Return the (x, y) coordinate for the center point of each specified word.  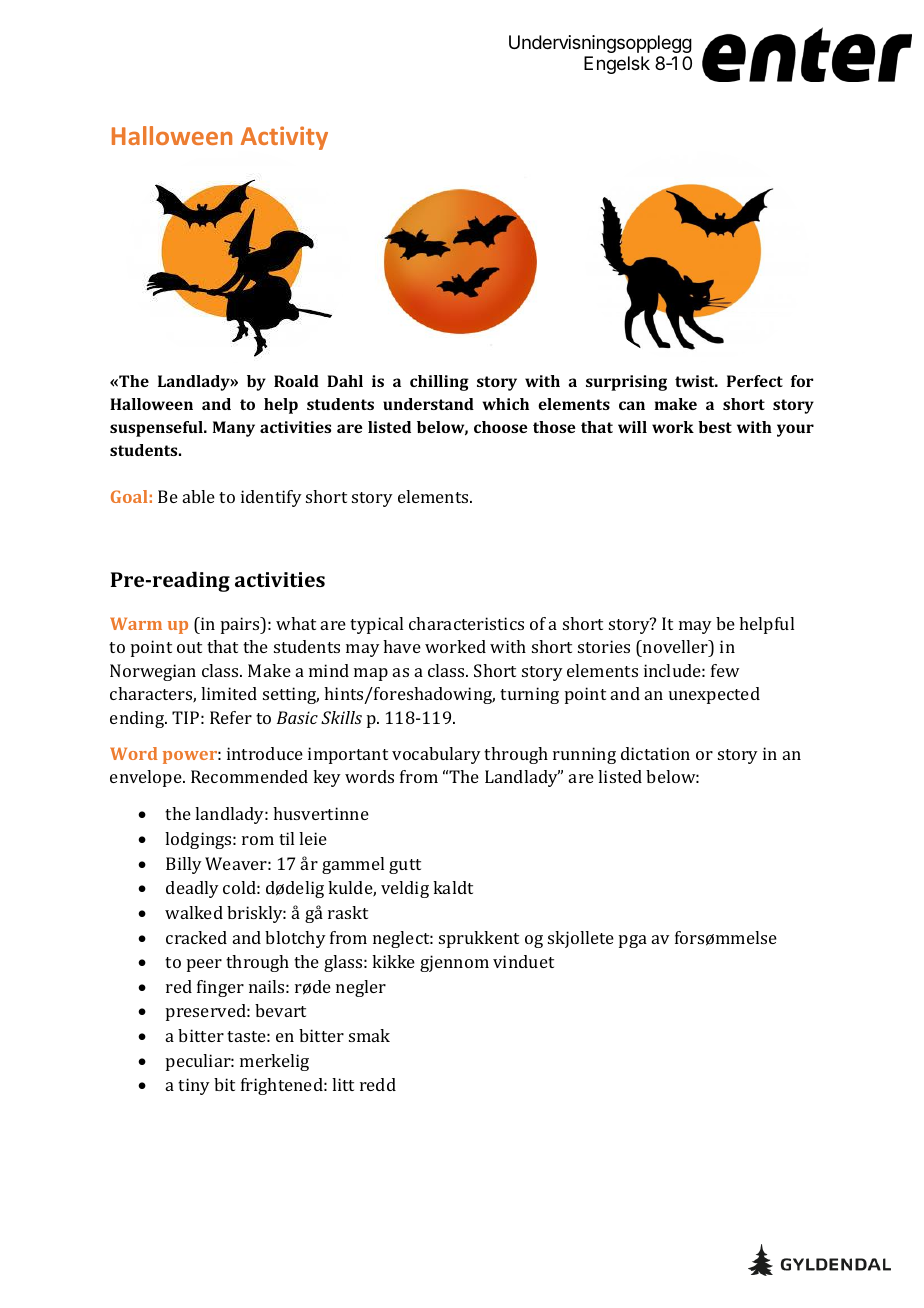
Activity (284, 138)
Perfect (755, 381)
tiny (194, 1086)
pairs (241, 625)
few (725, 670)
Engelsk (617, 65)
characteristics (466, 623)
